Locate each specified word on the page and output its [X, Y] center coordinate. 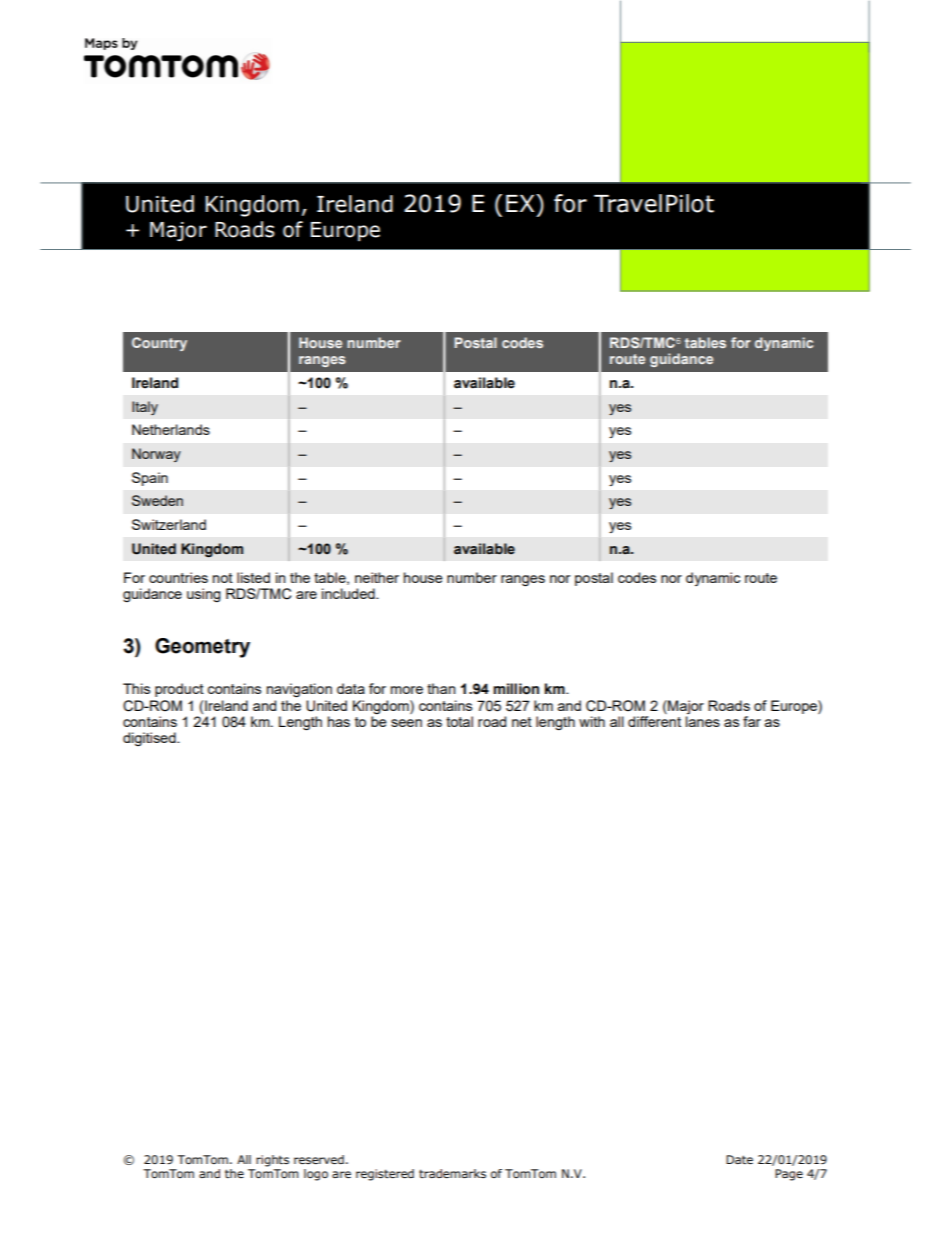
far [752, 721]
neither [377, 577]
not [223, 578]
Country [159, 344]
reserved [319, 1159]
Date [739, 1159]
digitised [150, 739]
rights [272, 1161]
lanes [703, 721]
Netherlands [171, 429]
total [459, 721]
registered [385, 1175]
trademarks [452, 1173]
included [349, 593]
